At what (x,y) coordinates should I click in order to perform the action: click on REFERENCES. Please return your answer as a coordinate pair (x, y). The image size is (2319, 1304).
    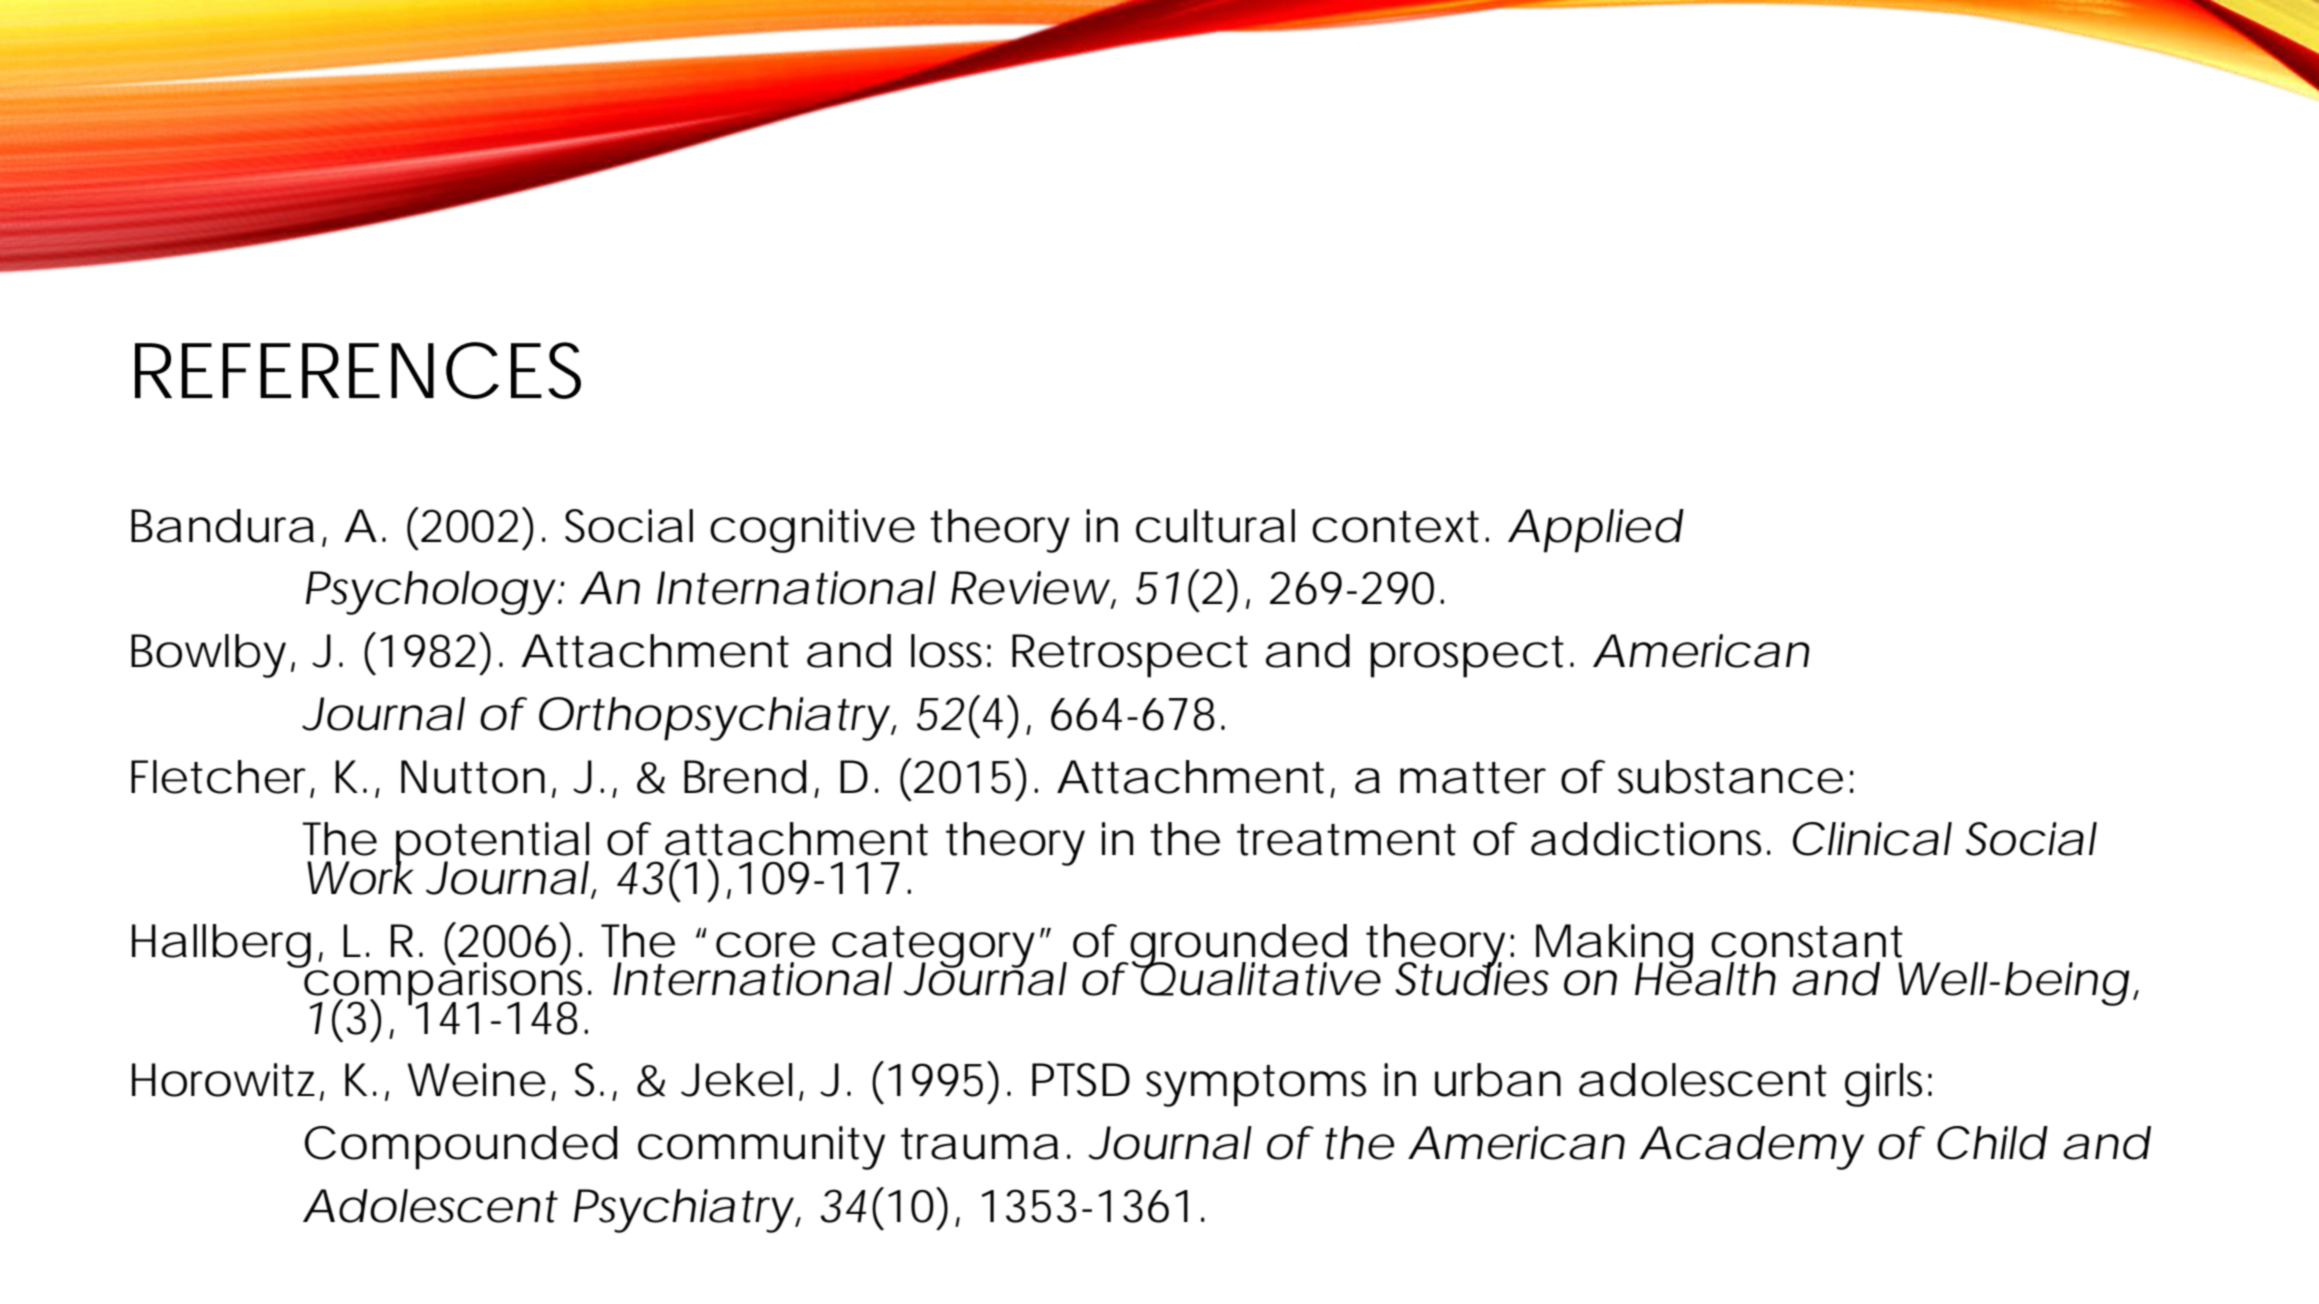
    Looking at the image, I should click on (358, 370).
